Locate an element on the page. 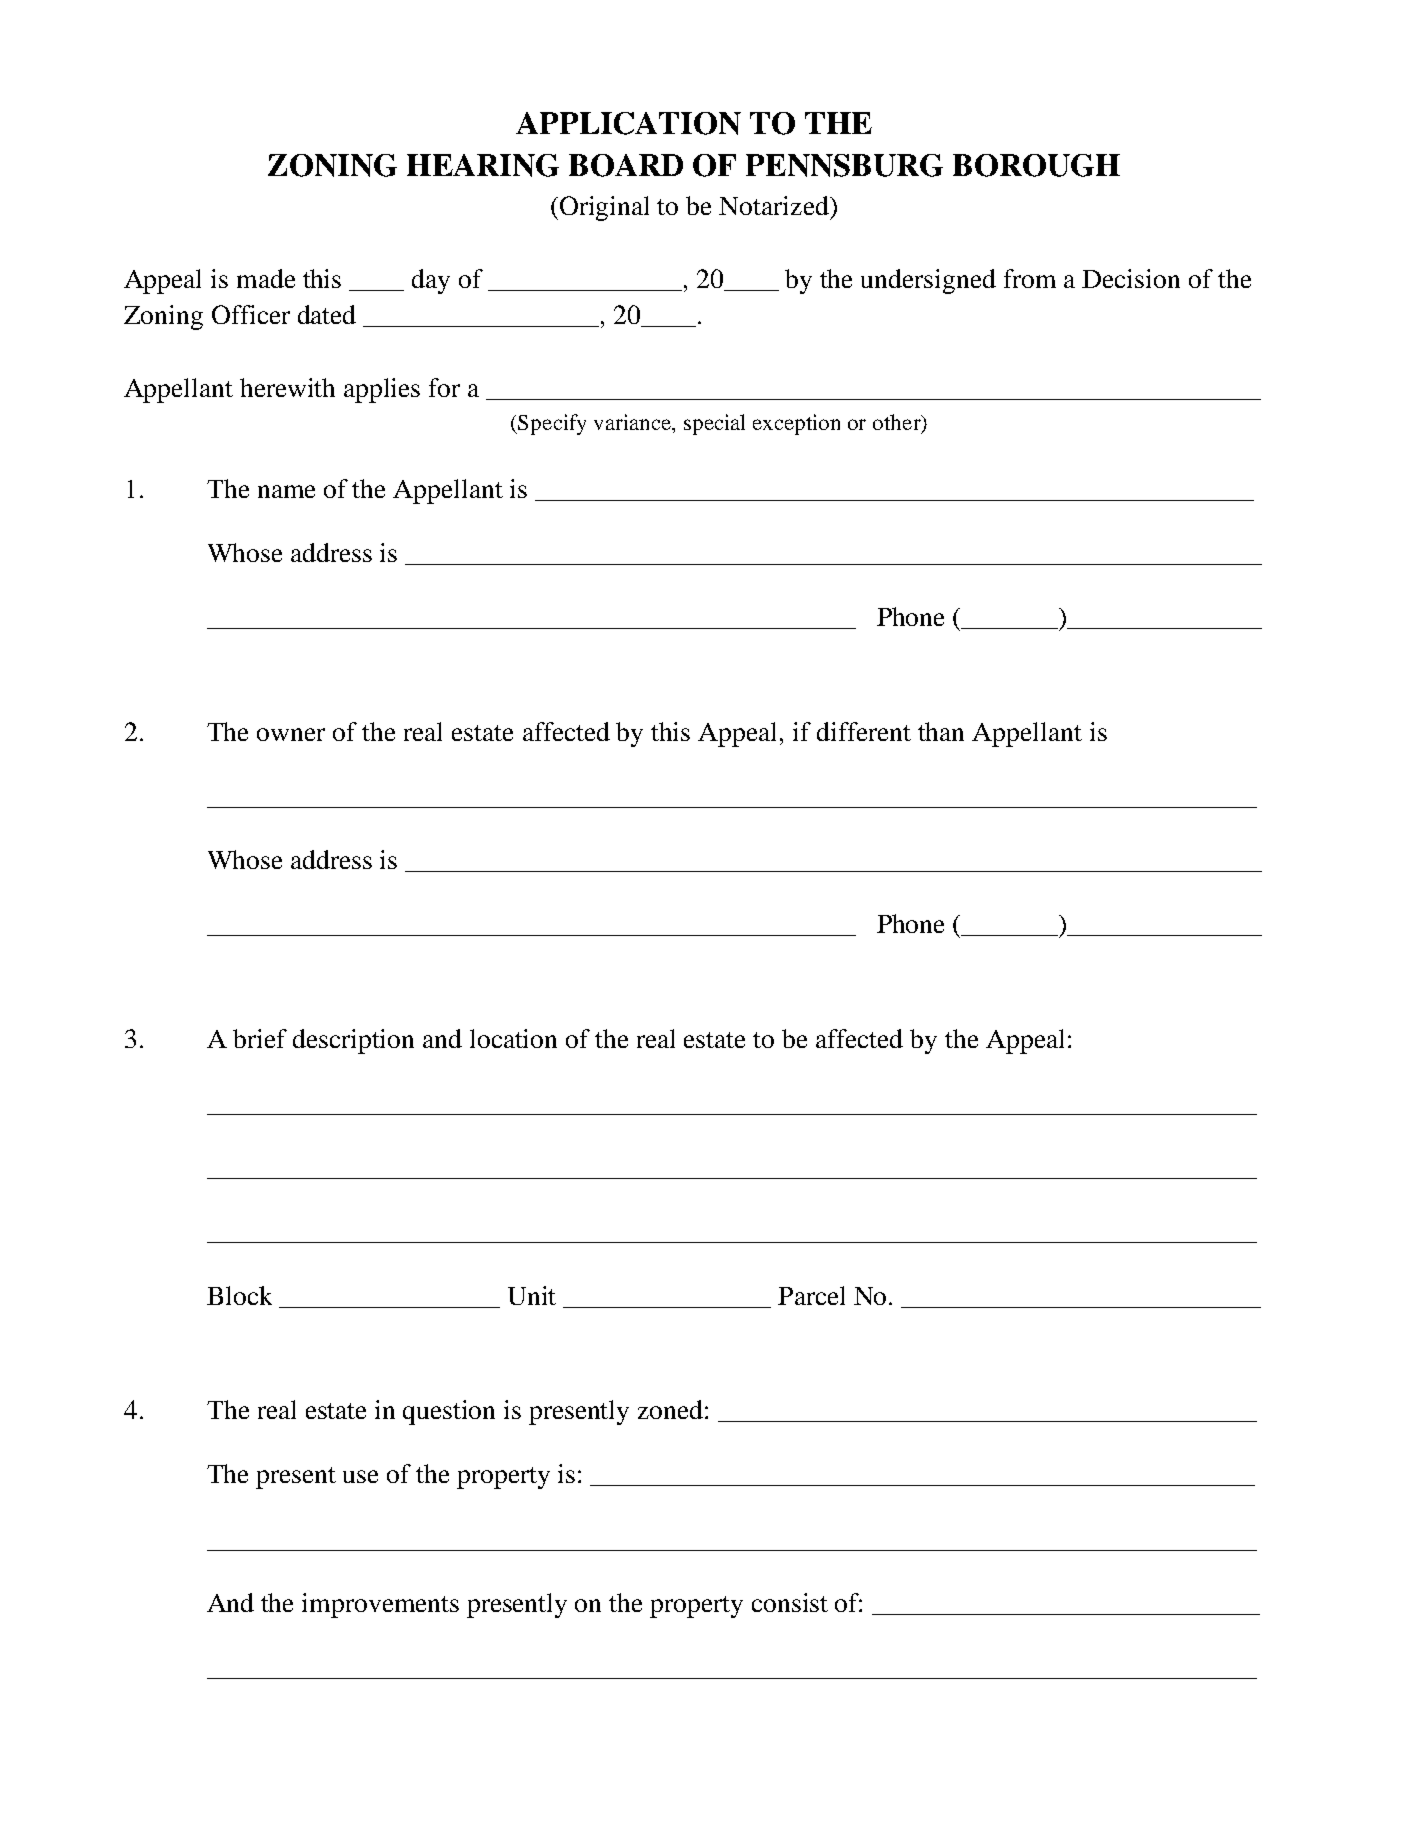 This image has height=1824, width=1409. different is located at coordinates (864, 731).
